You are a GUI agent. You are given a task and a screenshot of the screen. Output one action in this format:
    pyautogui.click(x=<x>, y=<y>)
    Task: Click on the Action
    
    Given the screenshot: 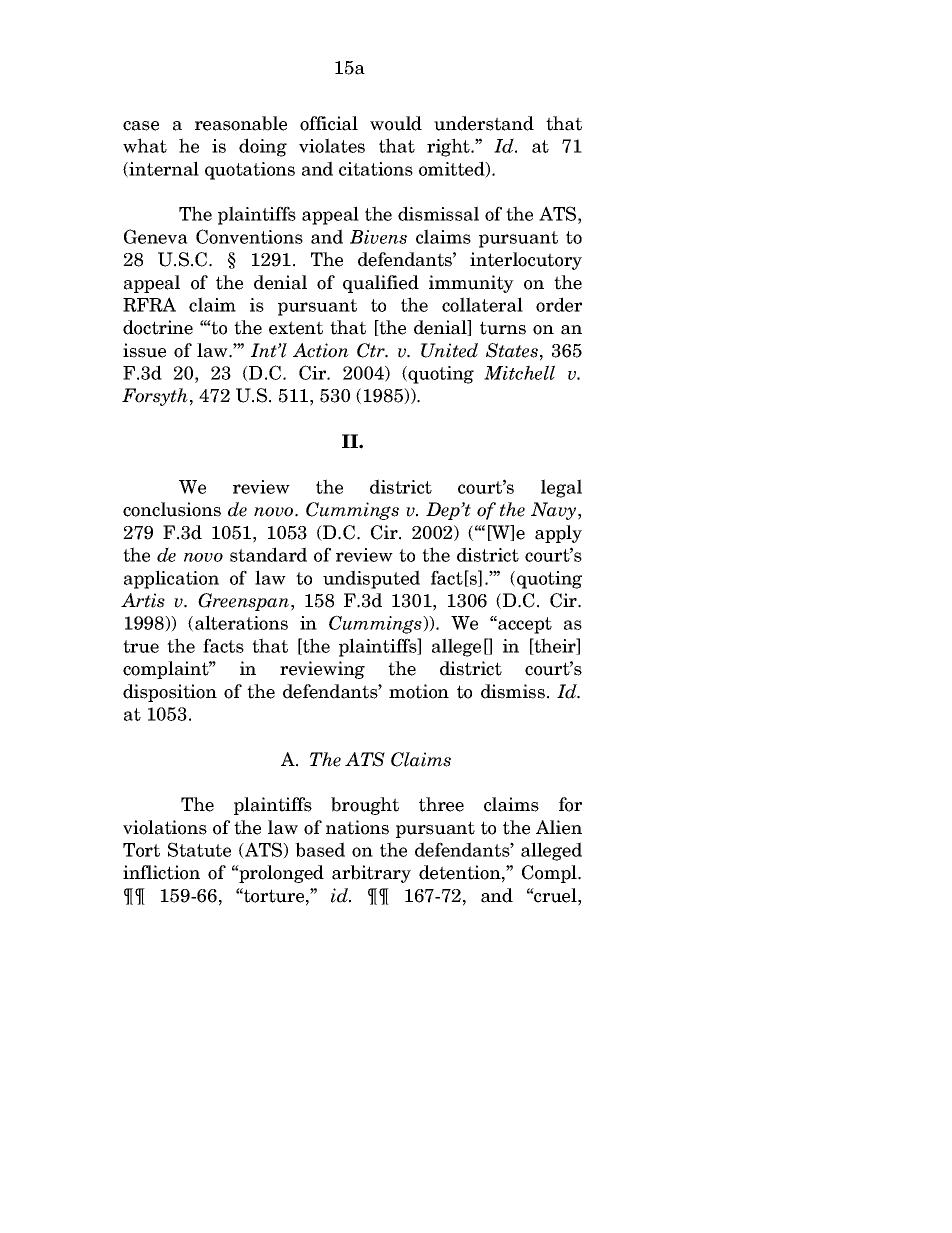 What is the action you would take?
    pyautogui.click(x=321, y=350)
